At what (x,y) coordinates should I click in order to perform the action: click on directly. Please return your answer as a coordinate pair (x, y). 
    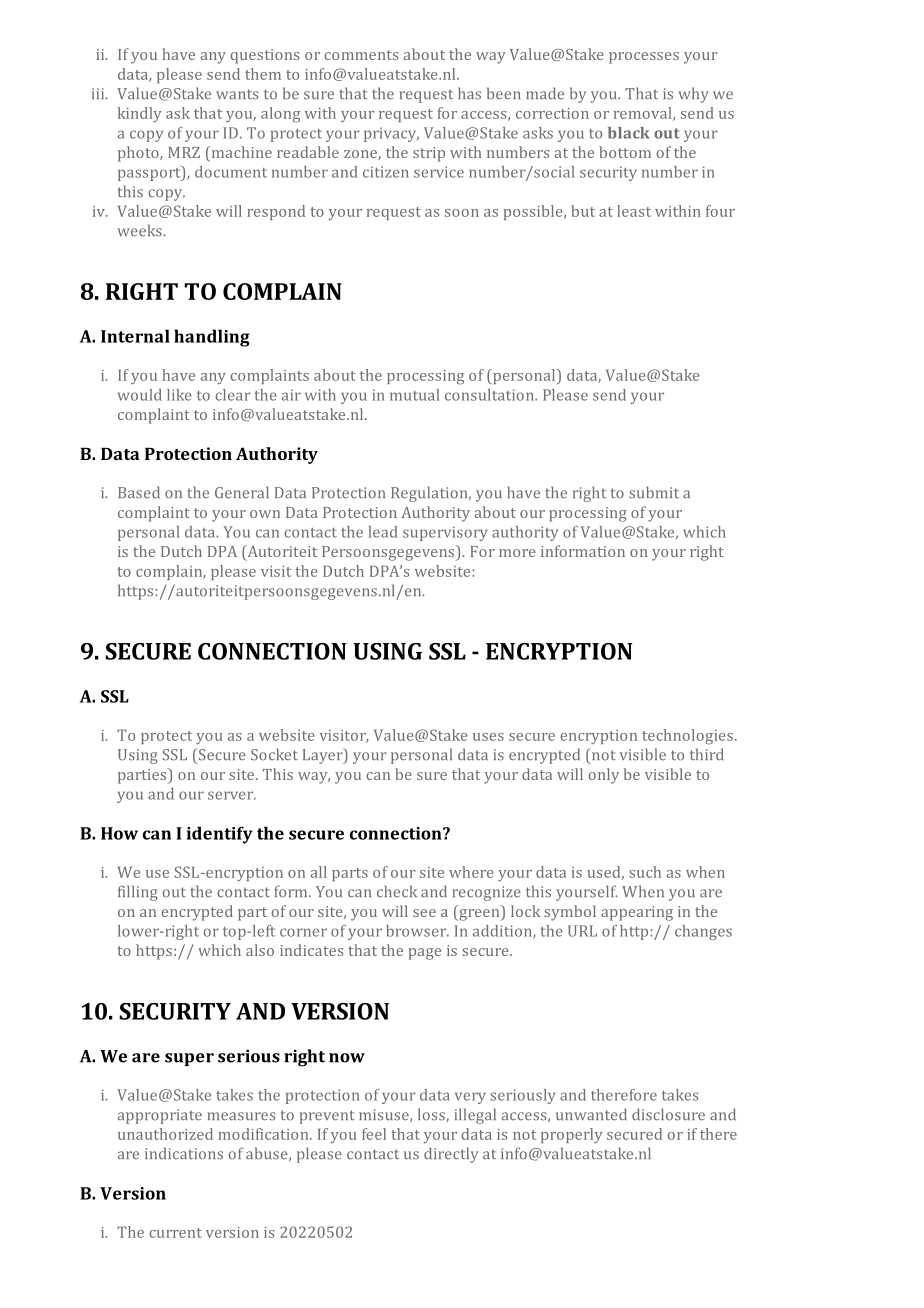
    Looking at the image, I should click on (451, 1155).
